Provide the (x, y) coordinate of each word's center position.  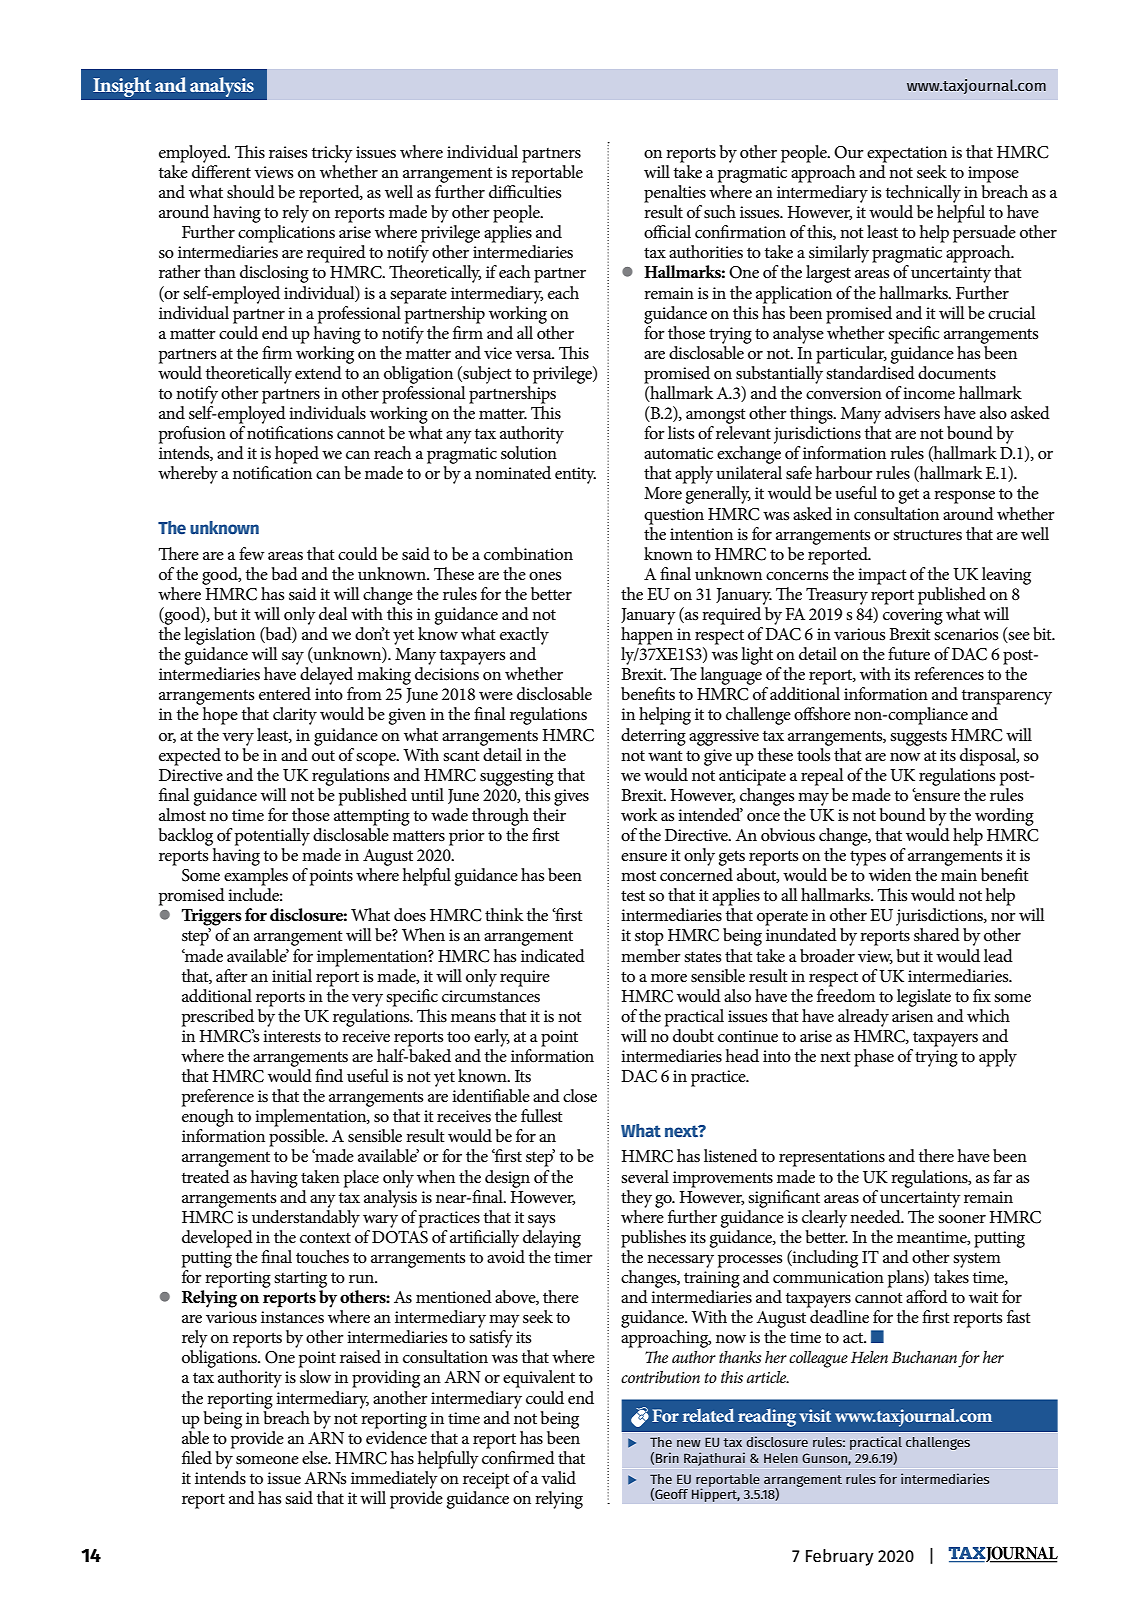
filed (197, 1457)
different (221, 171)
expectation (907, 154)
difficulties (525, 191)
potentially (272, 837)
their (549, 815)
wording (1004, 817)
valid (558, 1477)
